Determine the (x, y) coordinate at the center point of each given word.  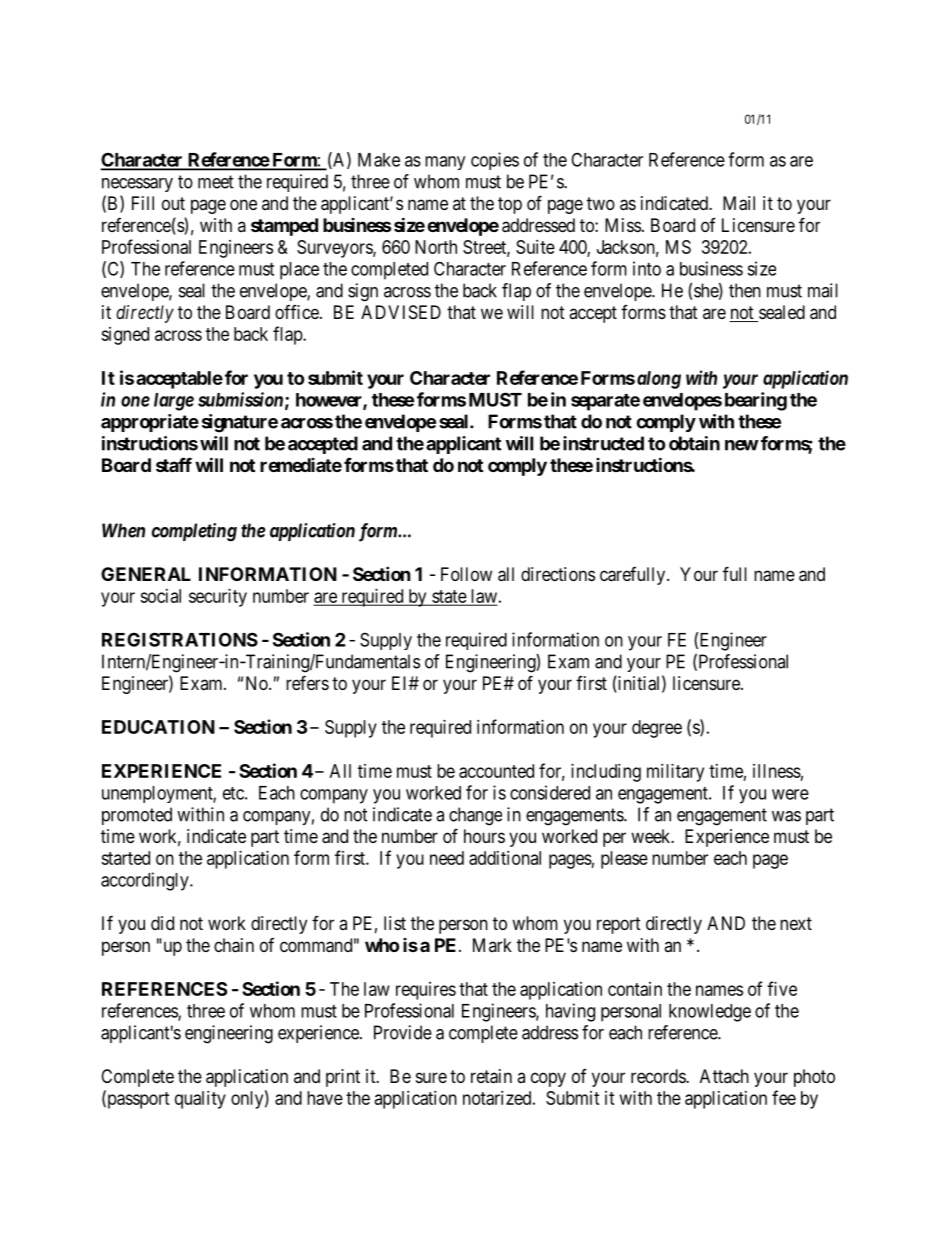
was (786, 816)
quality (200, 1100)
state (449, 597)
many (445, 163)
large (174, 402)
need (447, 858)
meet (216, 182)
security (218, 598)
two (601, 203)
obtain (694, 443)
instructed (603, 443)
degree (657, 729)
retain (491, 1076)
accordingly (146, 881)
